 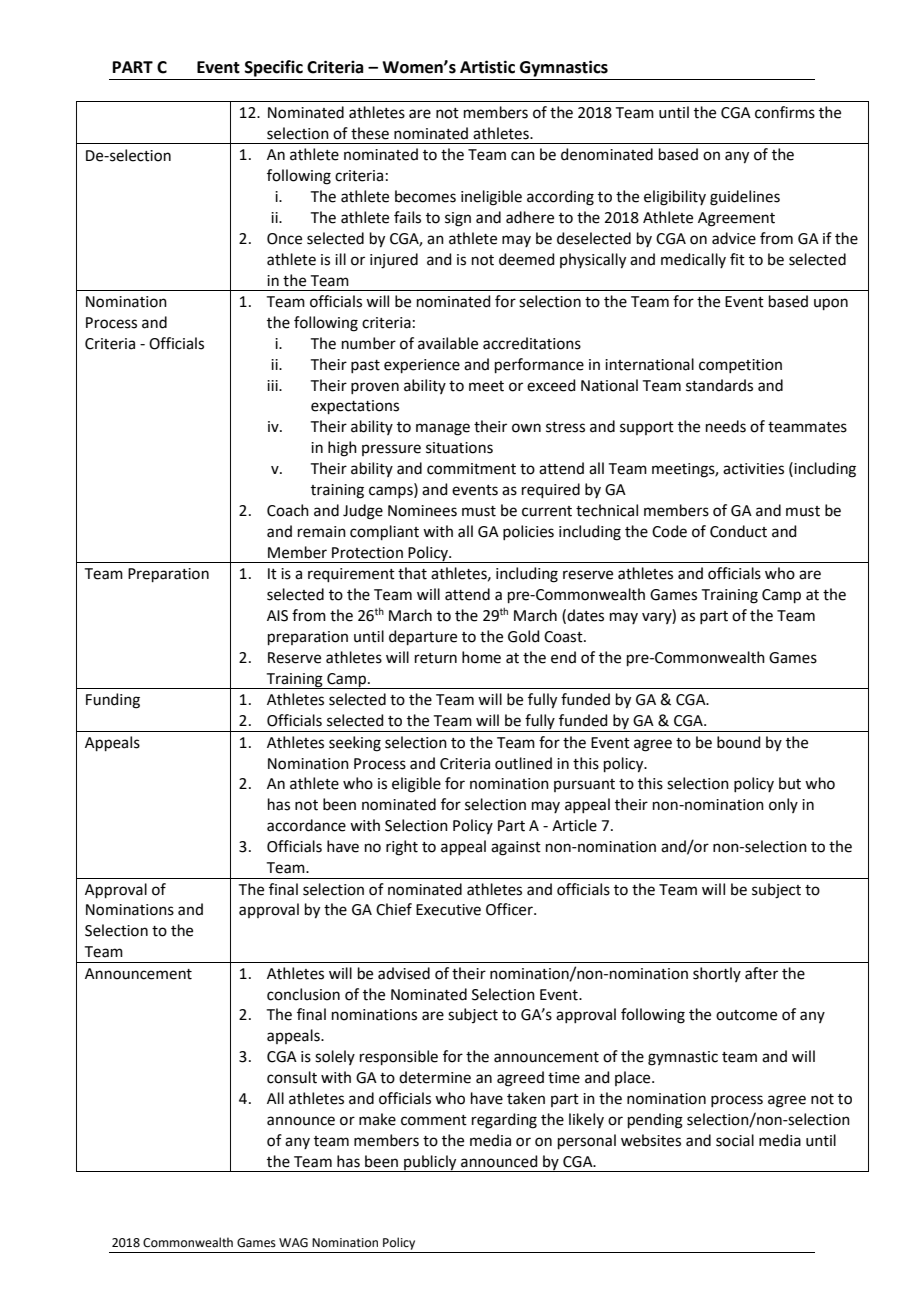 What do you see at coordinates (293, 1243) in the screenshot?
I see `WAG` at bounding box center [293, 1243].
